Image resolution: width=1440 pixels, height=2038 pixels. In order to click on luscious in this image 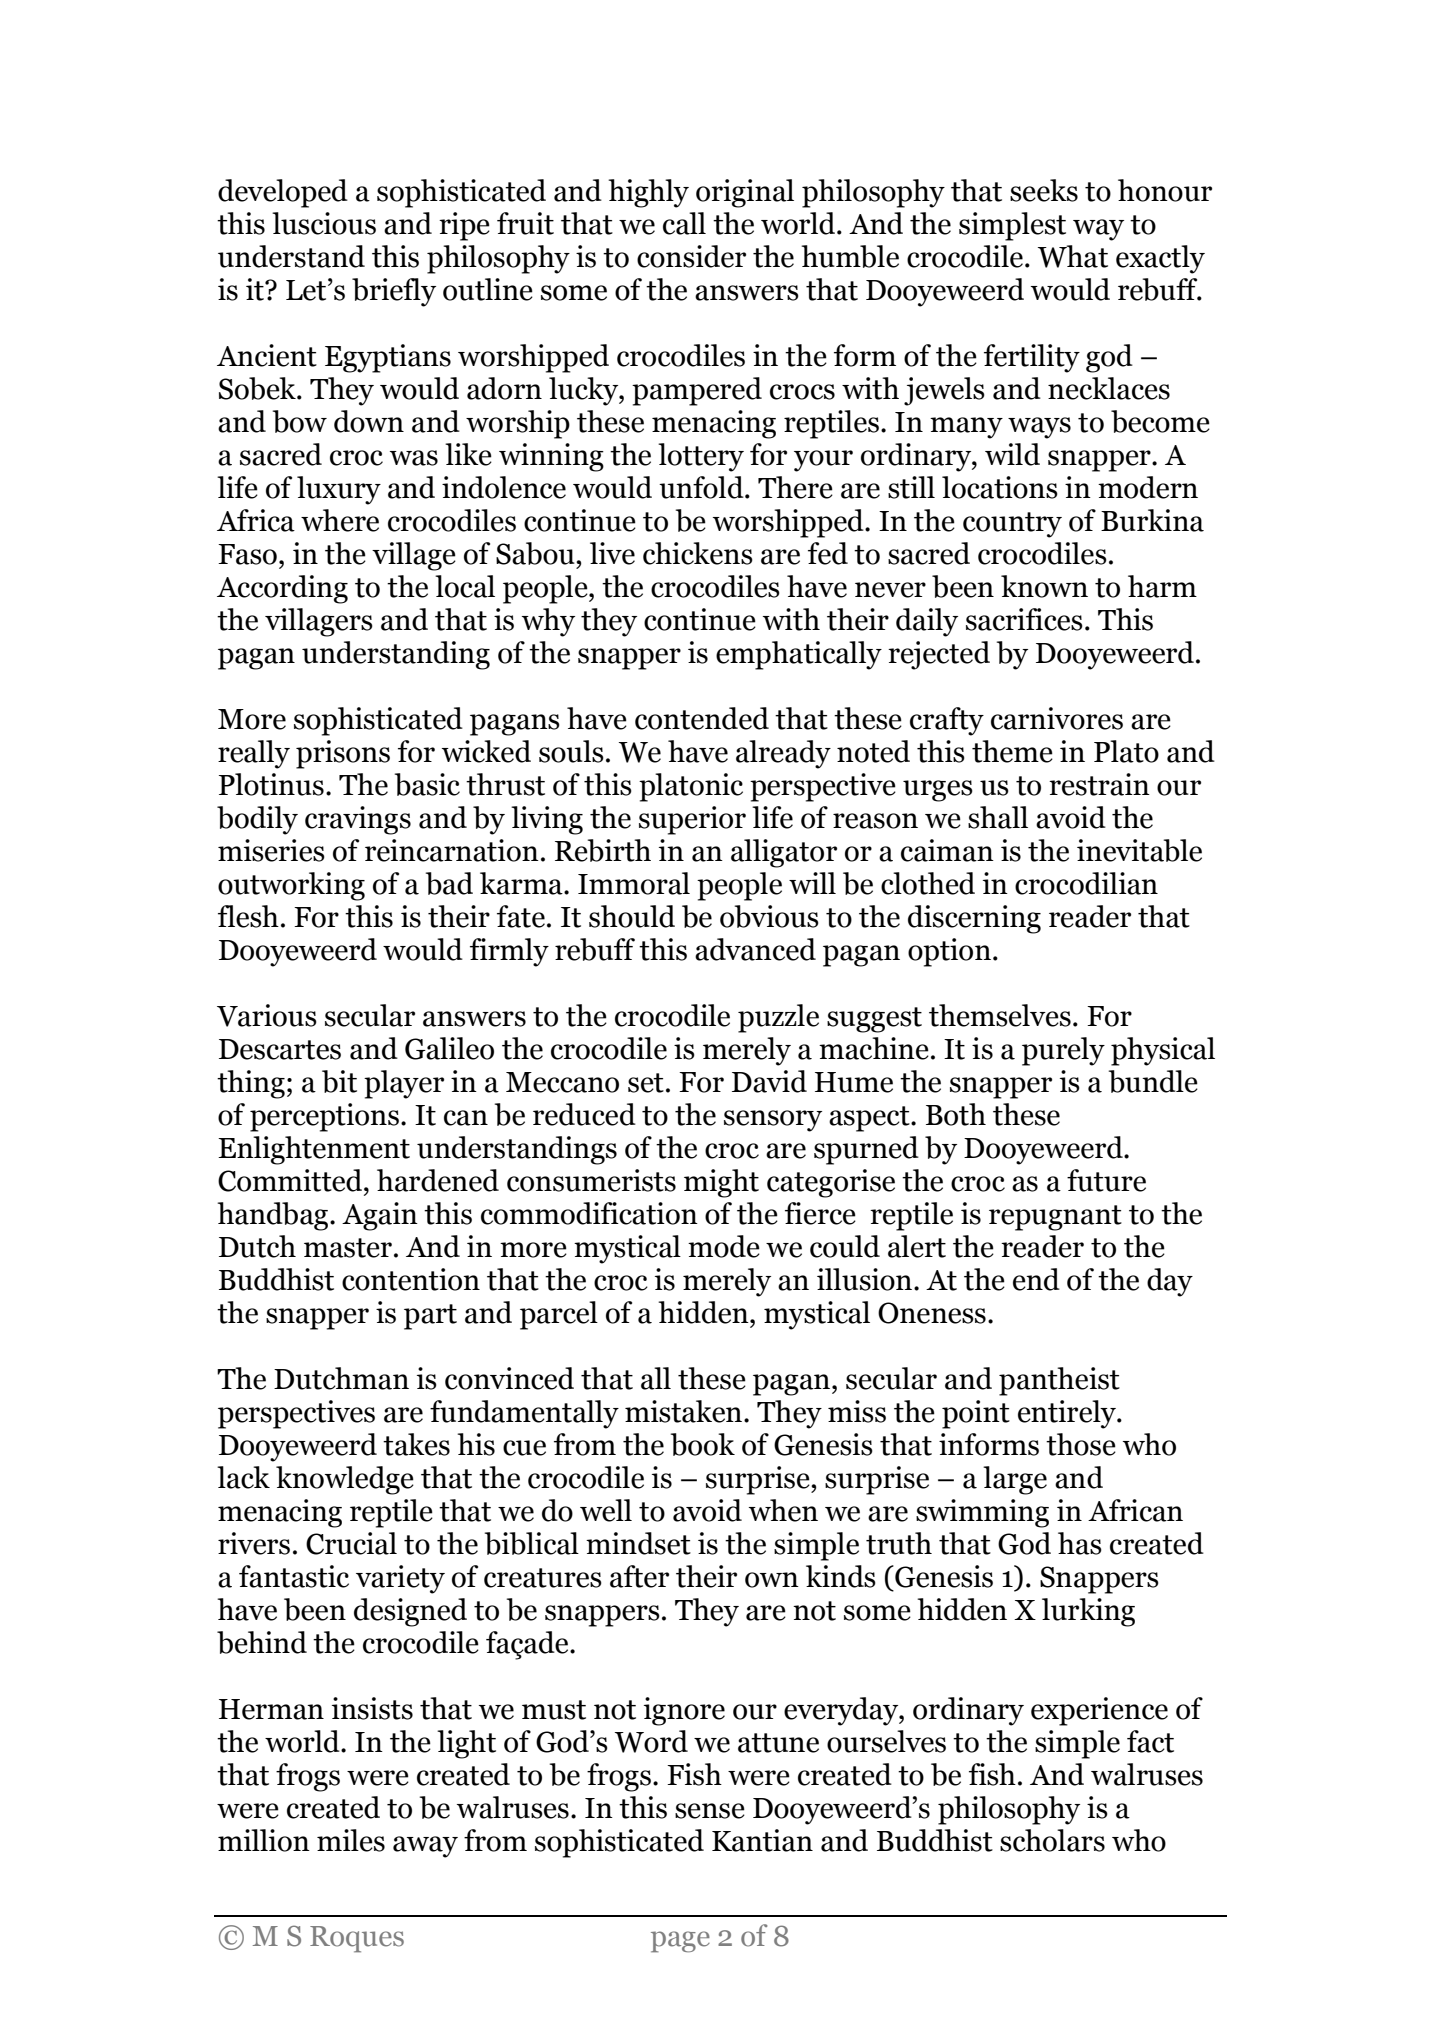, I will do `click(324, 223)`.
